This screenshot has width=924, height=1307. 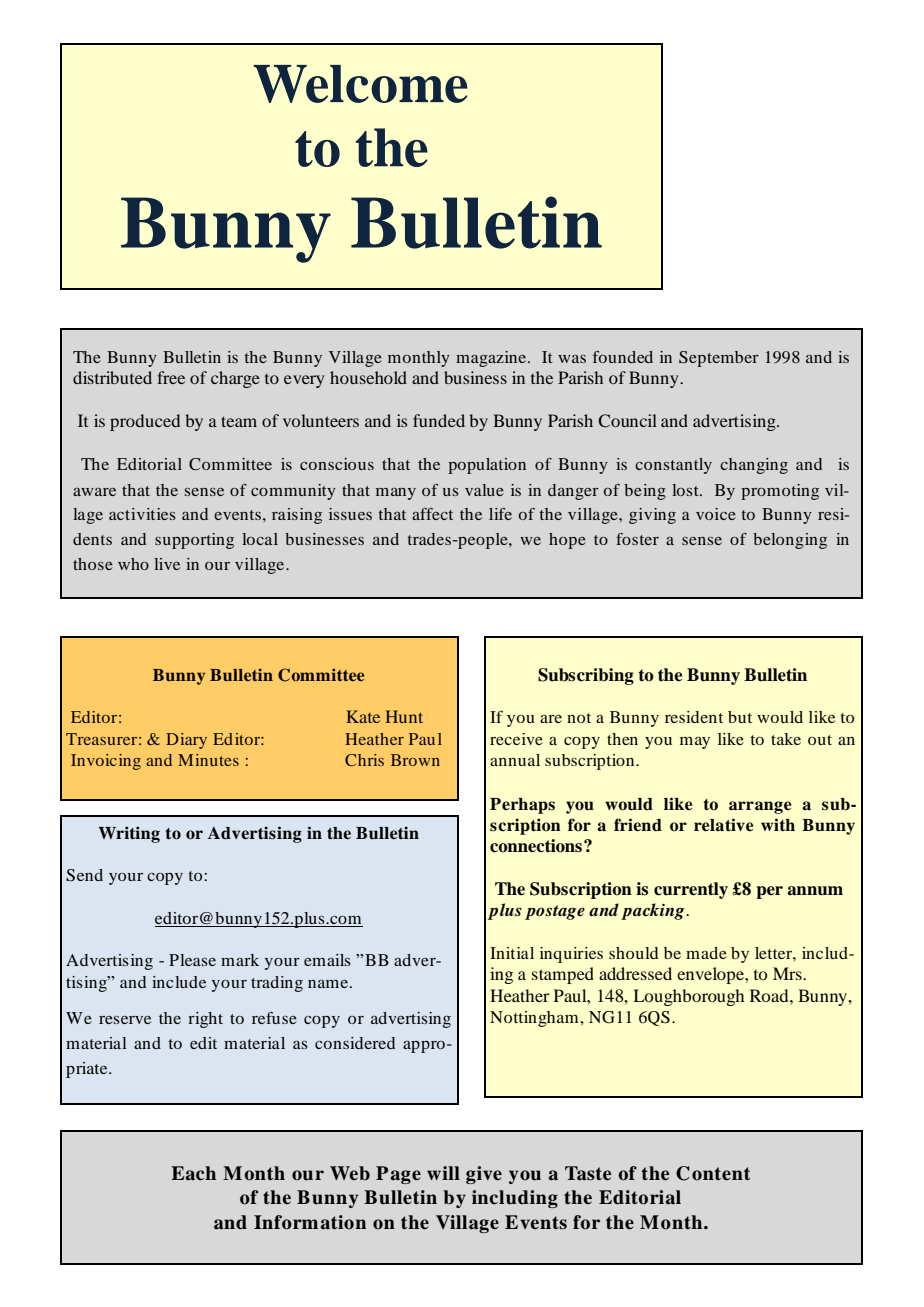 What do you see at coordinates (360, 84) in the screenshot?
I see `Welcome` at bounding box center [360, 84].
